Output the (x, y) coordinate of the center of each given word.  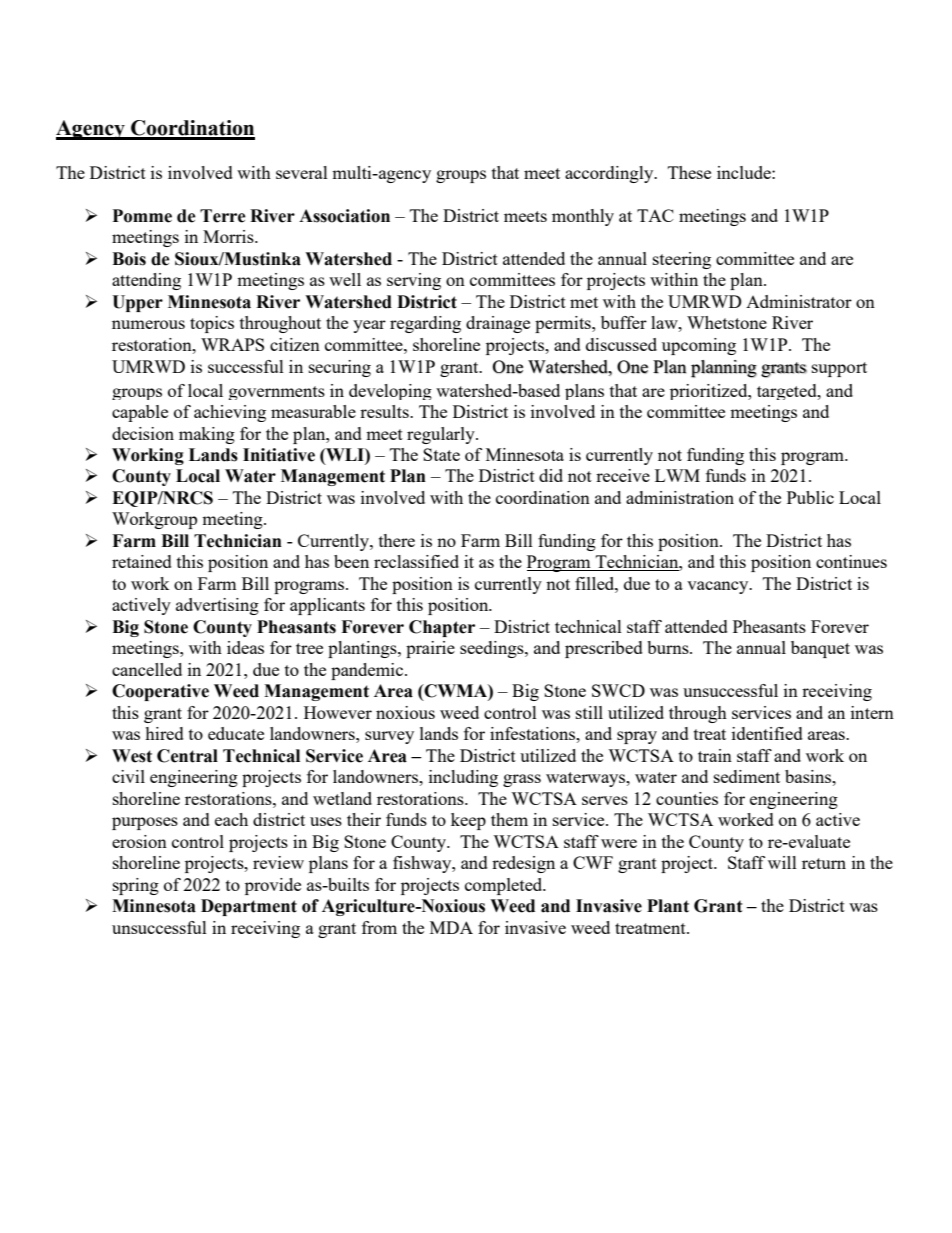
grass (522, 780)
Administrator (799, 301)
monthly (583, 217)
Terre (223, 216)
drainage (498, 324)
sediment (747, 776)
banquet (820, 649)
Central (187, 756)
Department (249, 907)
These (689, 172)
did (551, 475)
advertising (217, 606)
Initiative (279, 455)
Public (810, 497)
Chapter (442, 628)
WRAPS (232, 344)
